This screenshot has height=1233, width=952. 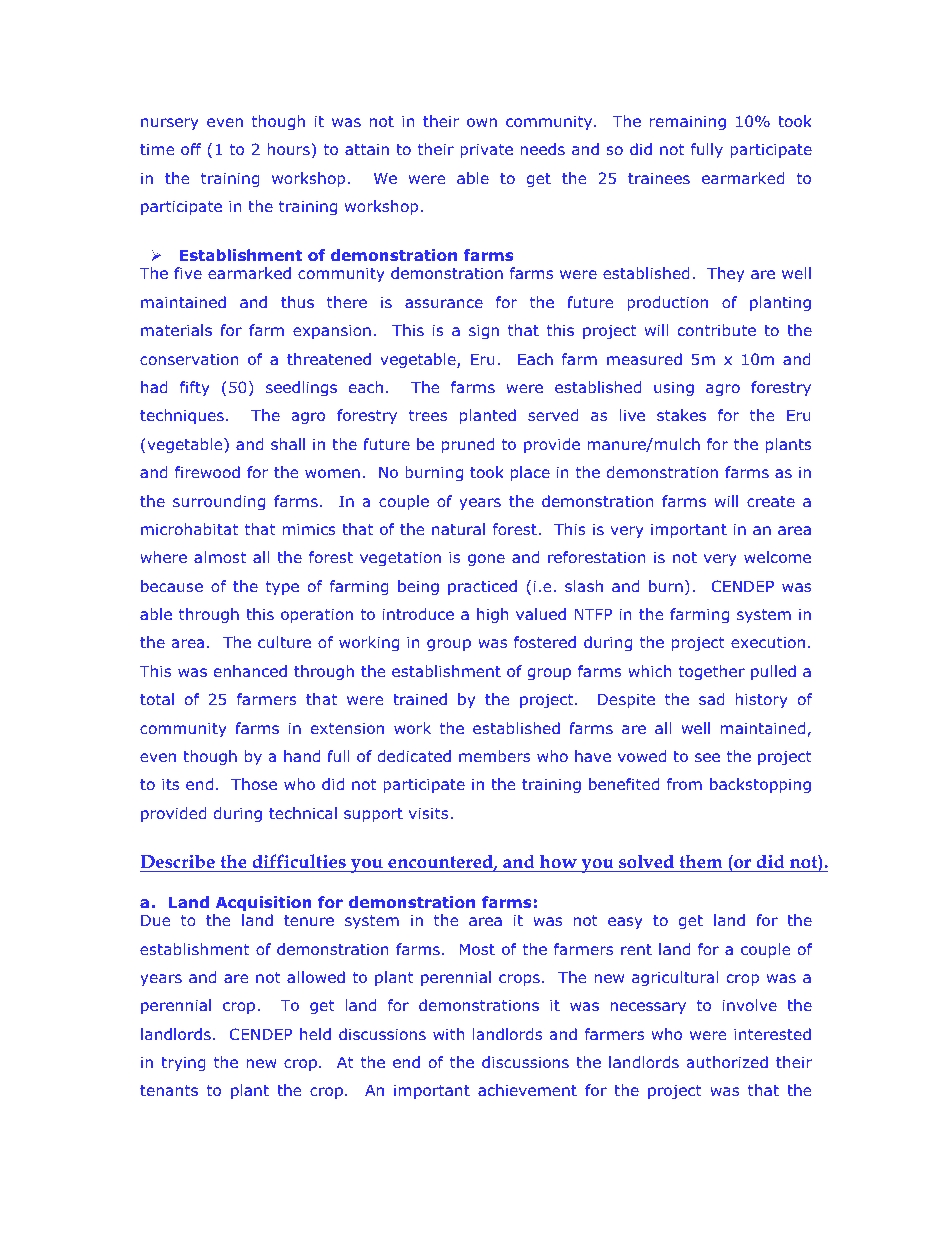 I want to click on them, so click(x=701, y=861).
